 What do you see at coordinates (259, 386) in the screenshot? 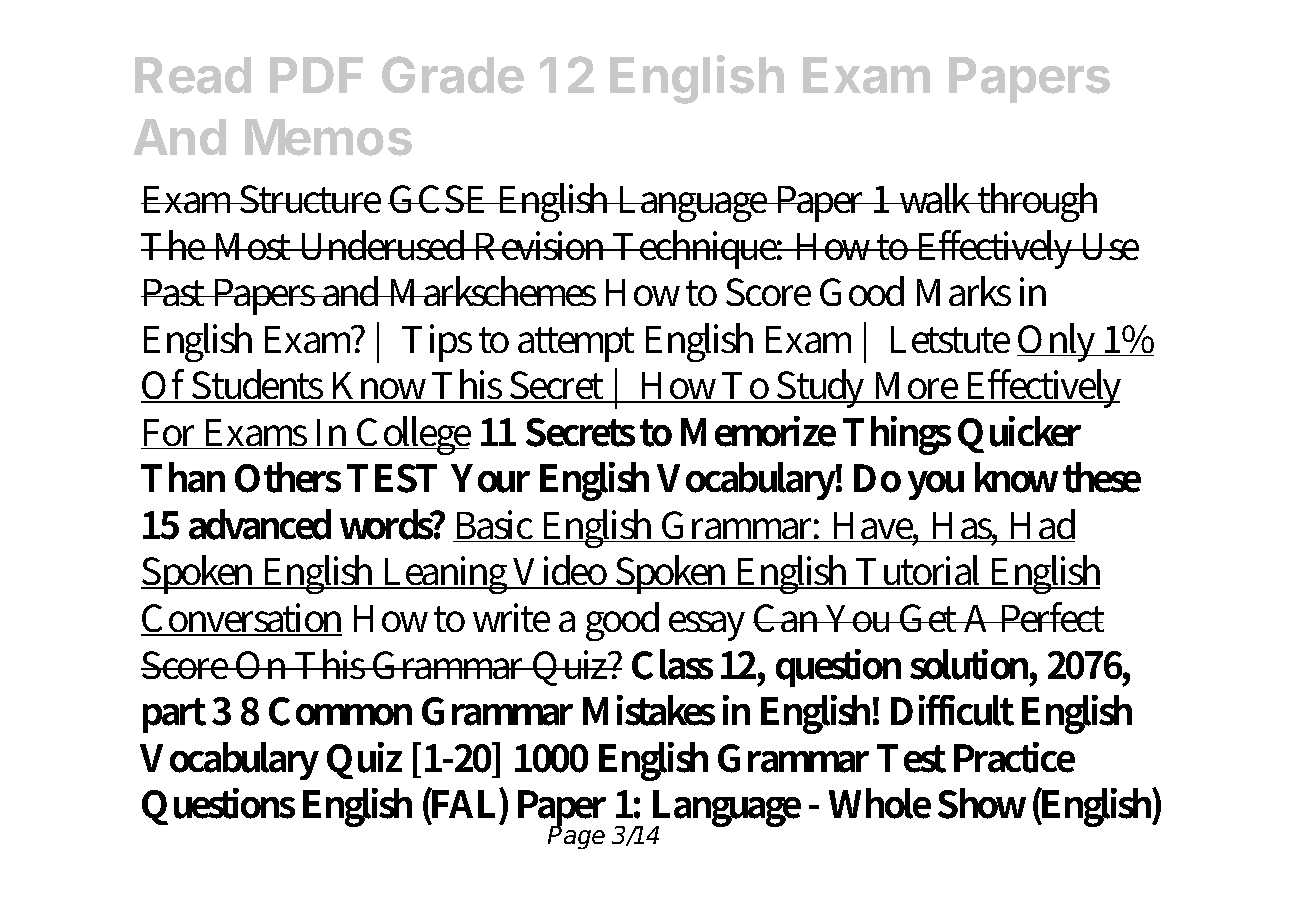
I see `Students` at bounding box center [259, 386].
